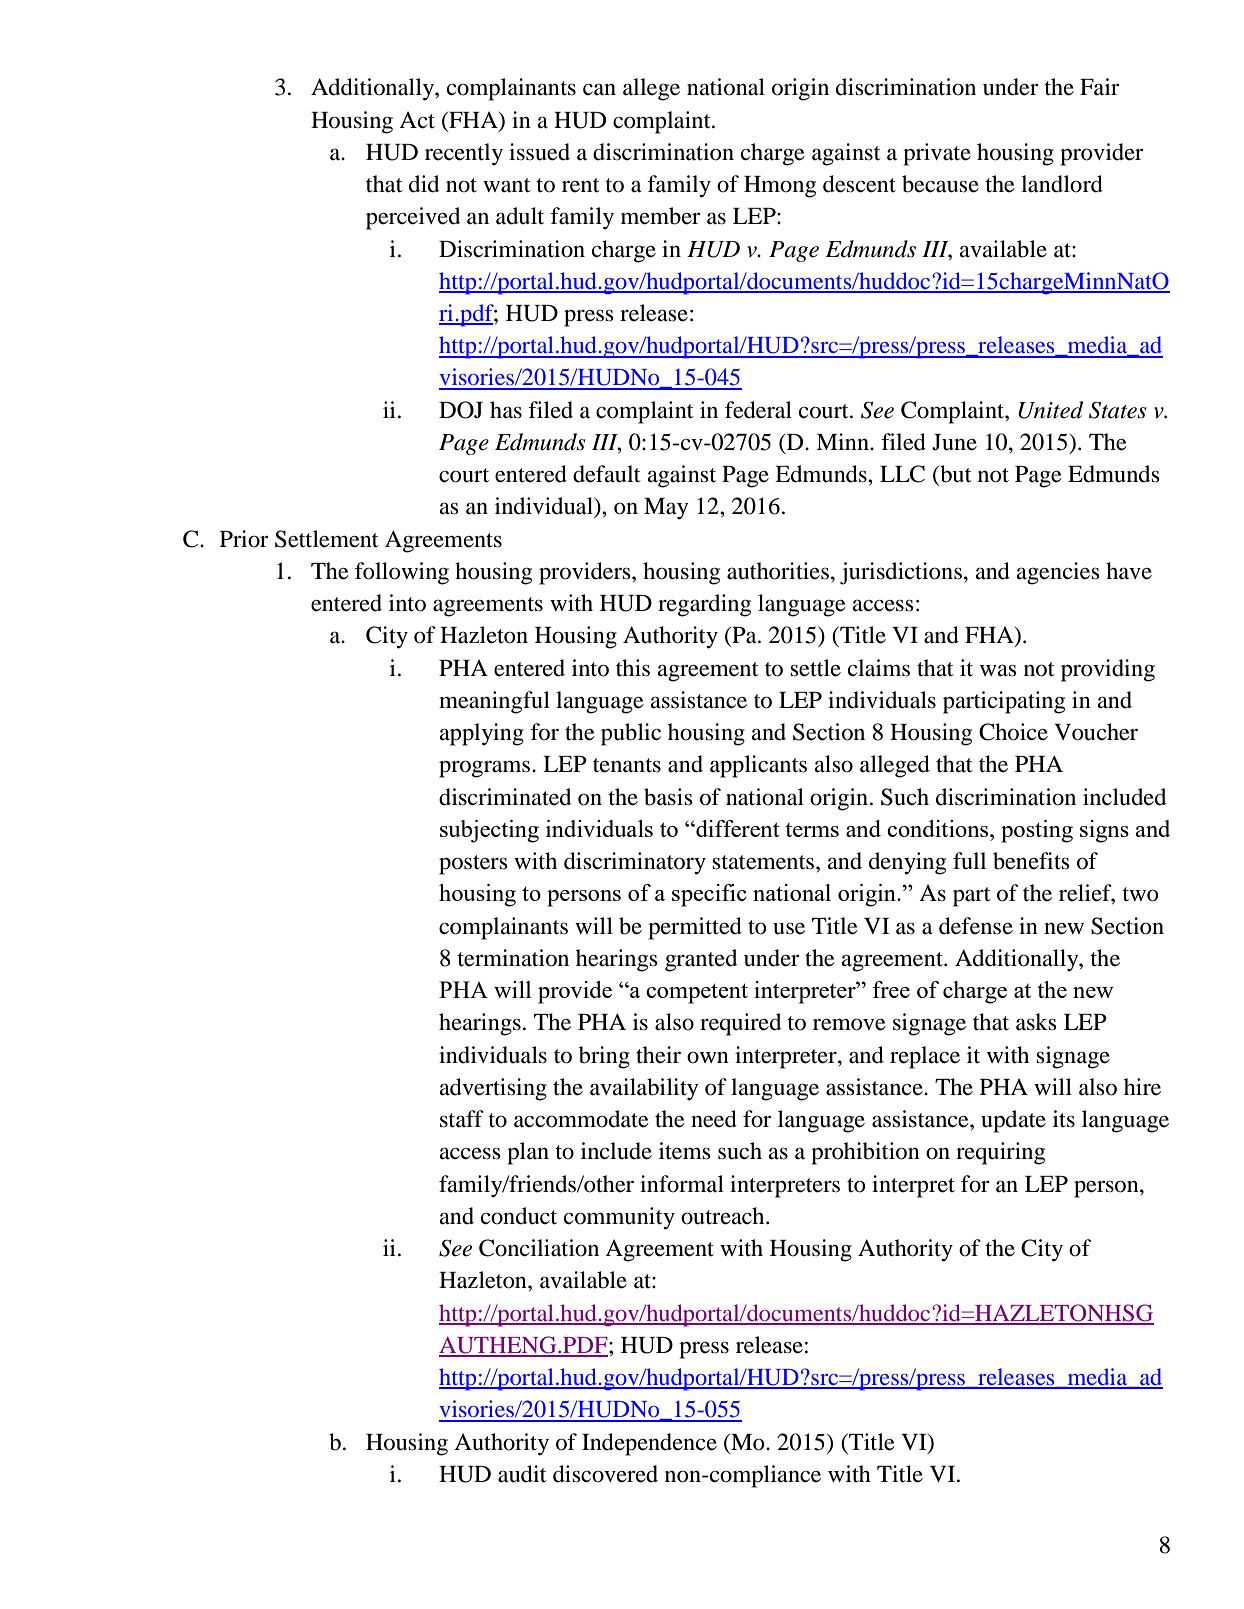 Image resolution: width=1244 pixels, height=1609 pixels. Describe the element at coordinates (704, 605) in the document. I see `regarding` at that location.
